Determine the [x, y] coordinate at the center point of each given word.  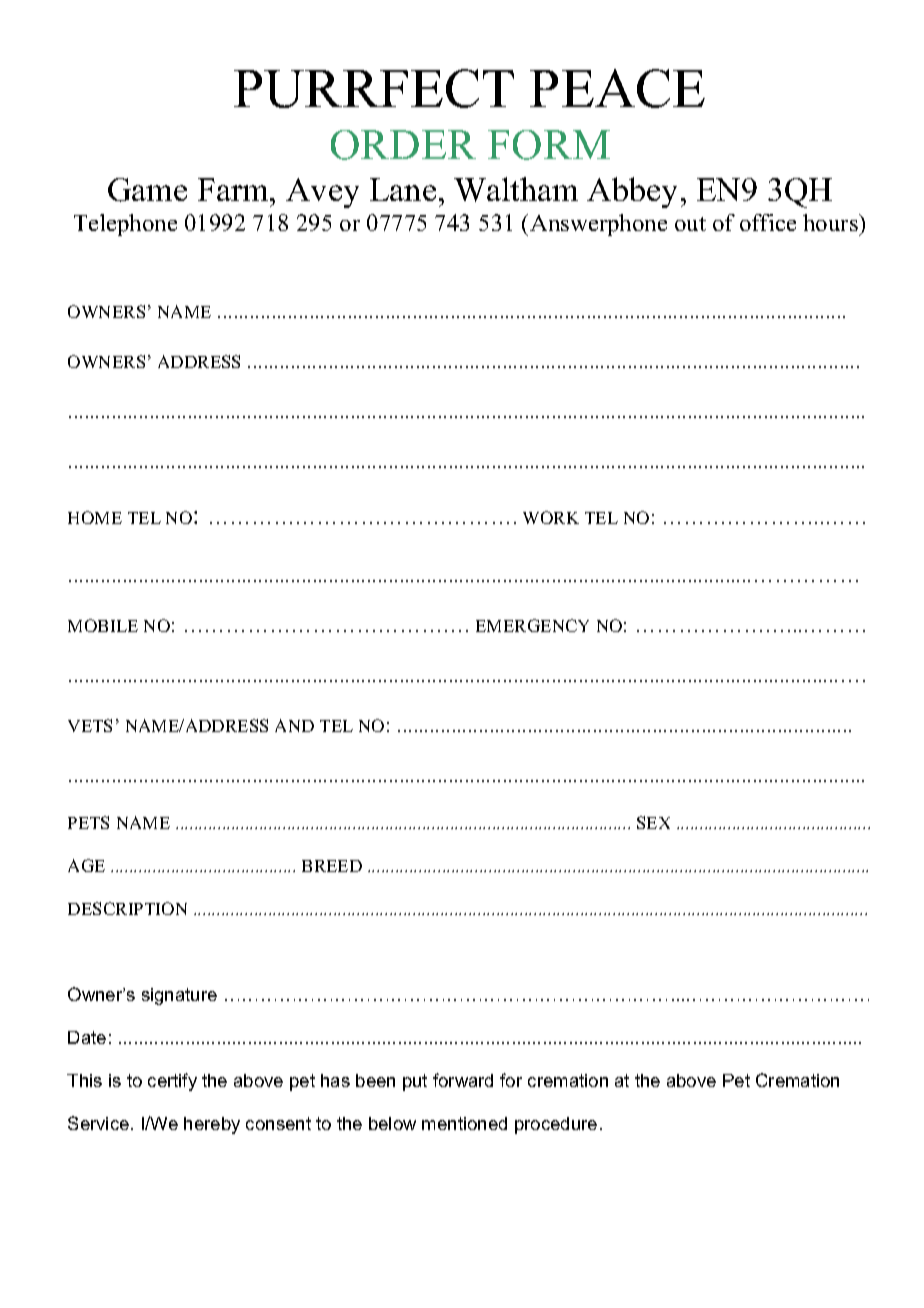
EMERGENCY [532, 625]
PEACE [617, 88]
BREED [332, 866]
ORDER [403, 145]
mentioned [464, 1123]
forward [463, 1080]
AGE [86, 865]
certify [172, 1082]
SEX [653, 822]
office [768, 222]
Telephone [125, 225]
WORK [551, 517]
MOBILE [103, 625]
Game [147, 190]
